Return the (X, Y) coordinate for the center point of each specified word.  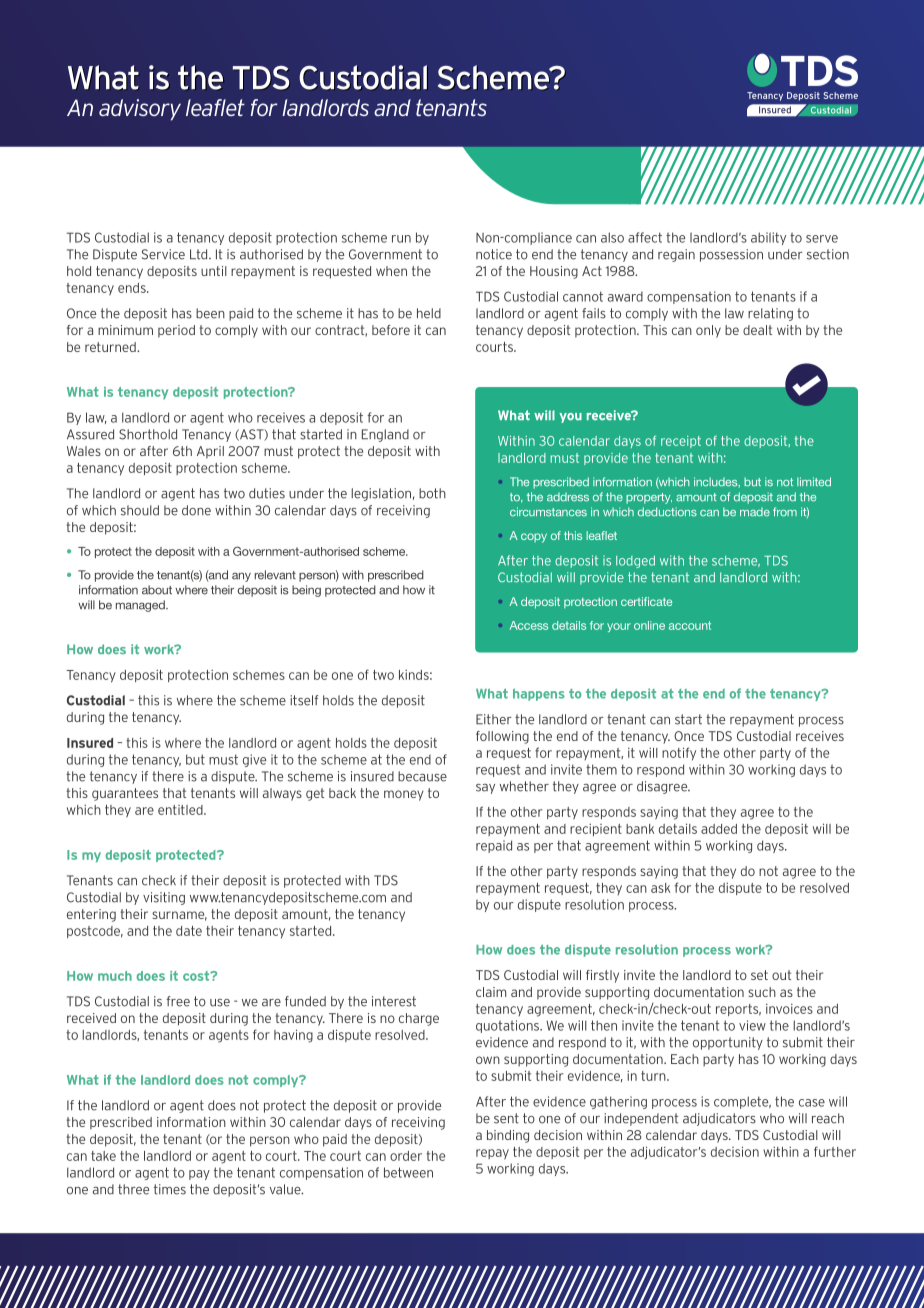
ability (768, 238)
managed (141, 606)
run (401, 239)
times (170, 1189)
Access (529, 625)
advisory (140, 110)
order (406, 1156)
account (690, 625)
